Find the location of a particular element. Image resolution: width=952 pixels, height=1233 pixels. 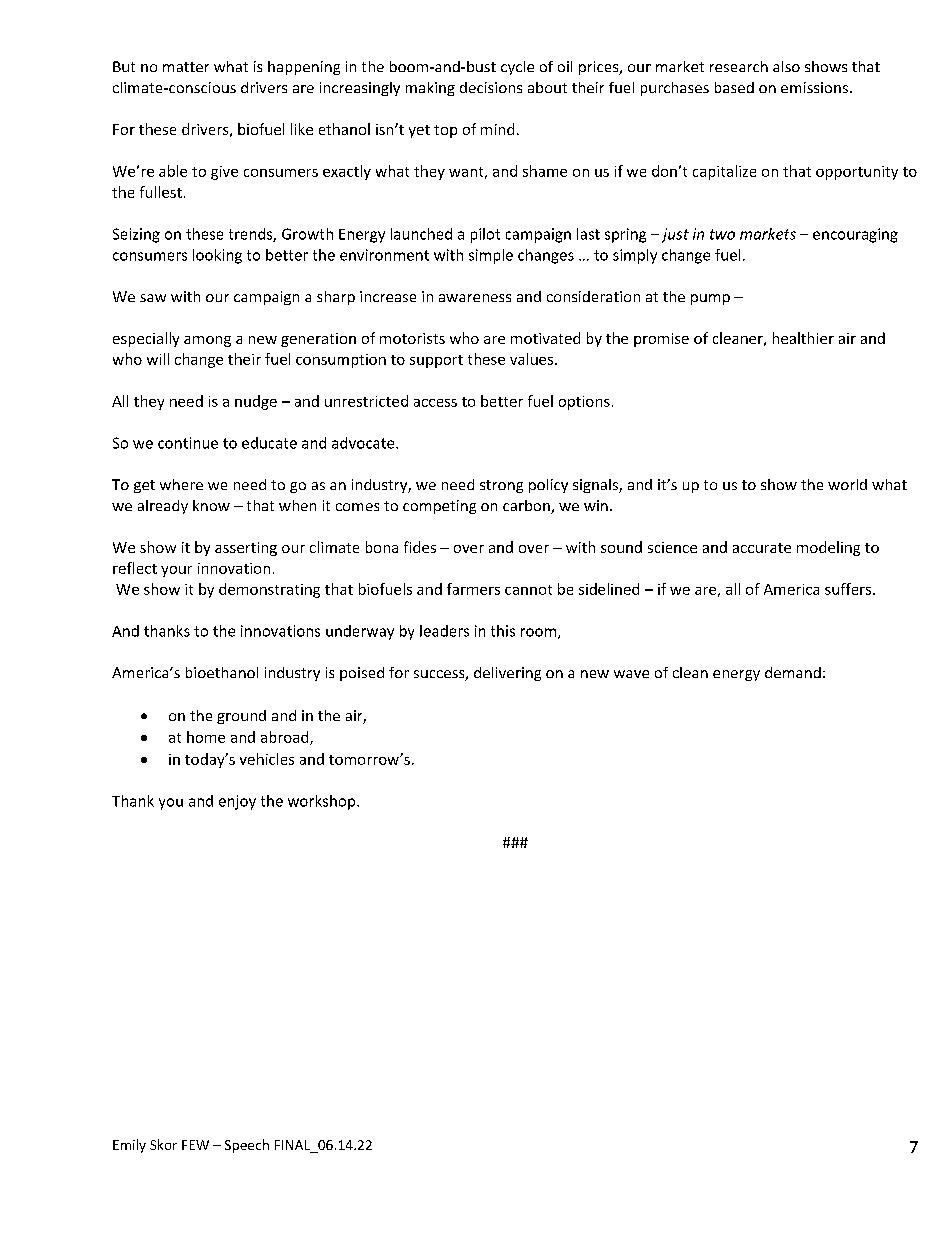

enjoy is located at coordinates (237, 802).
